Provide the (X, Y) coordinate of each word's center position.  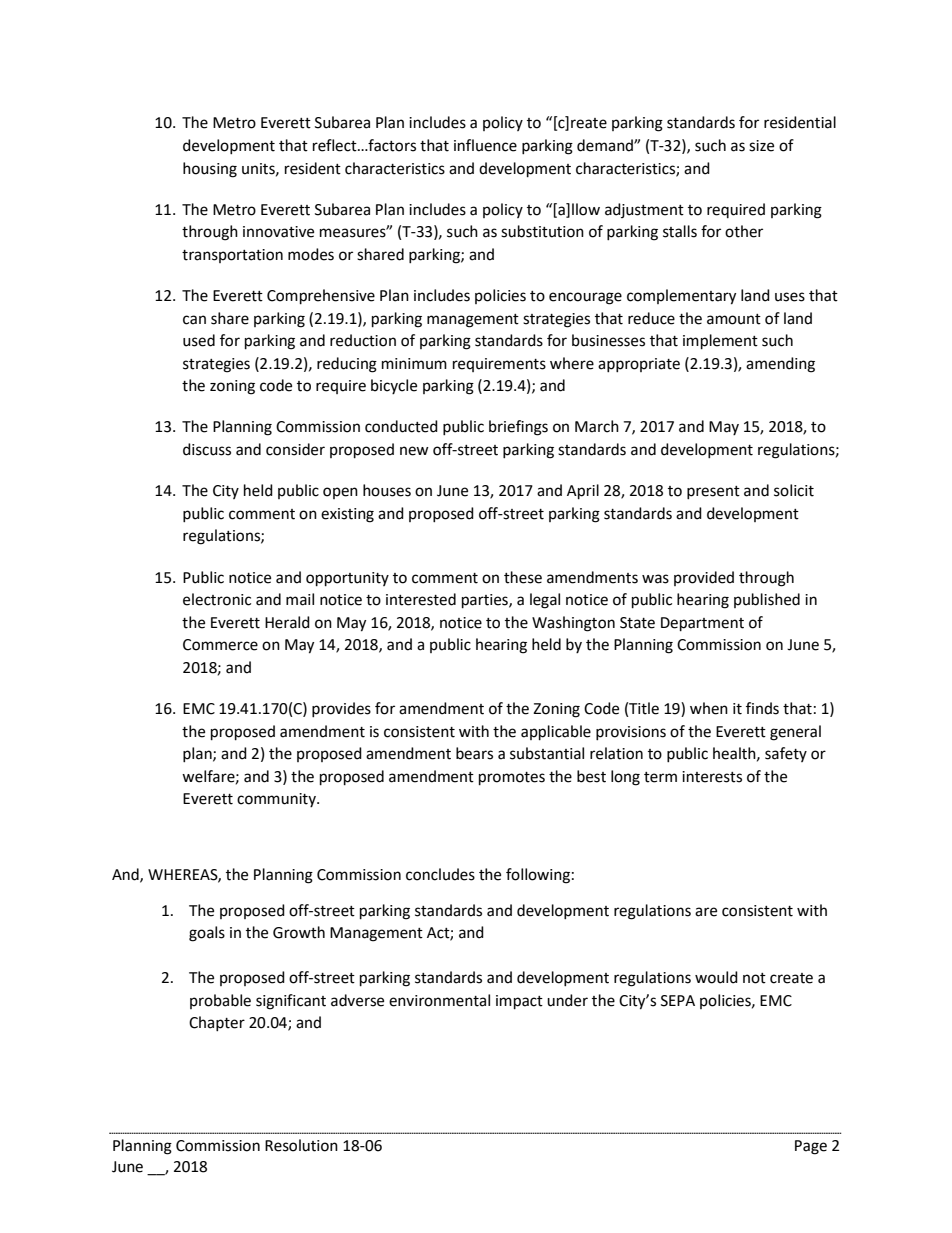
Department (702, 624)
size (761, 146)
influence (485, 145)
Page (811, 1147)
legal (545, 601)
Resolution (301, 1145)
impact (519, 1002)
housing (210, 170)
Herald (287, 622)
